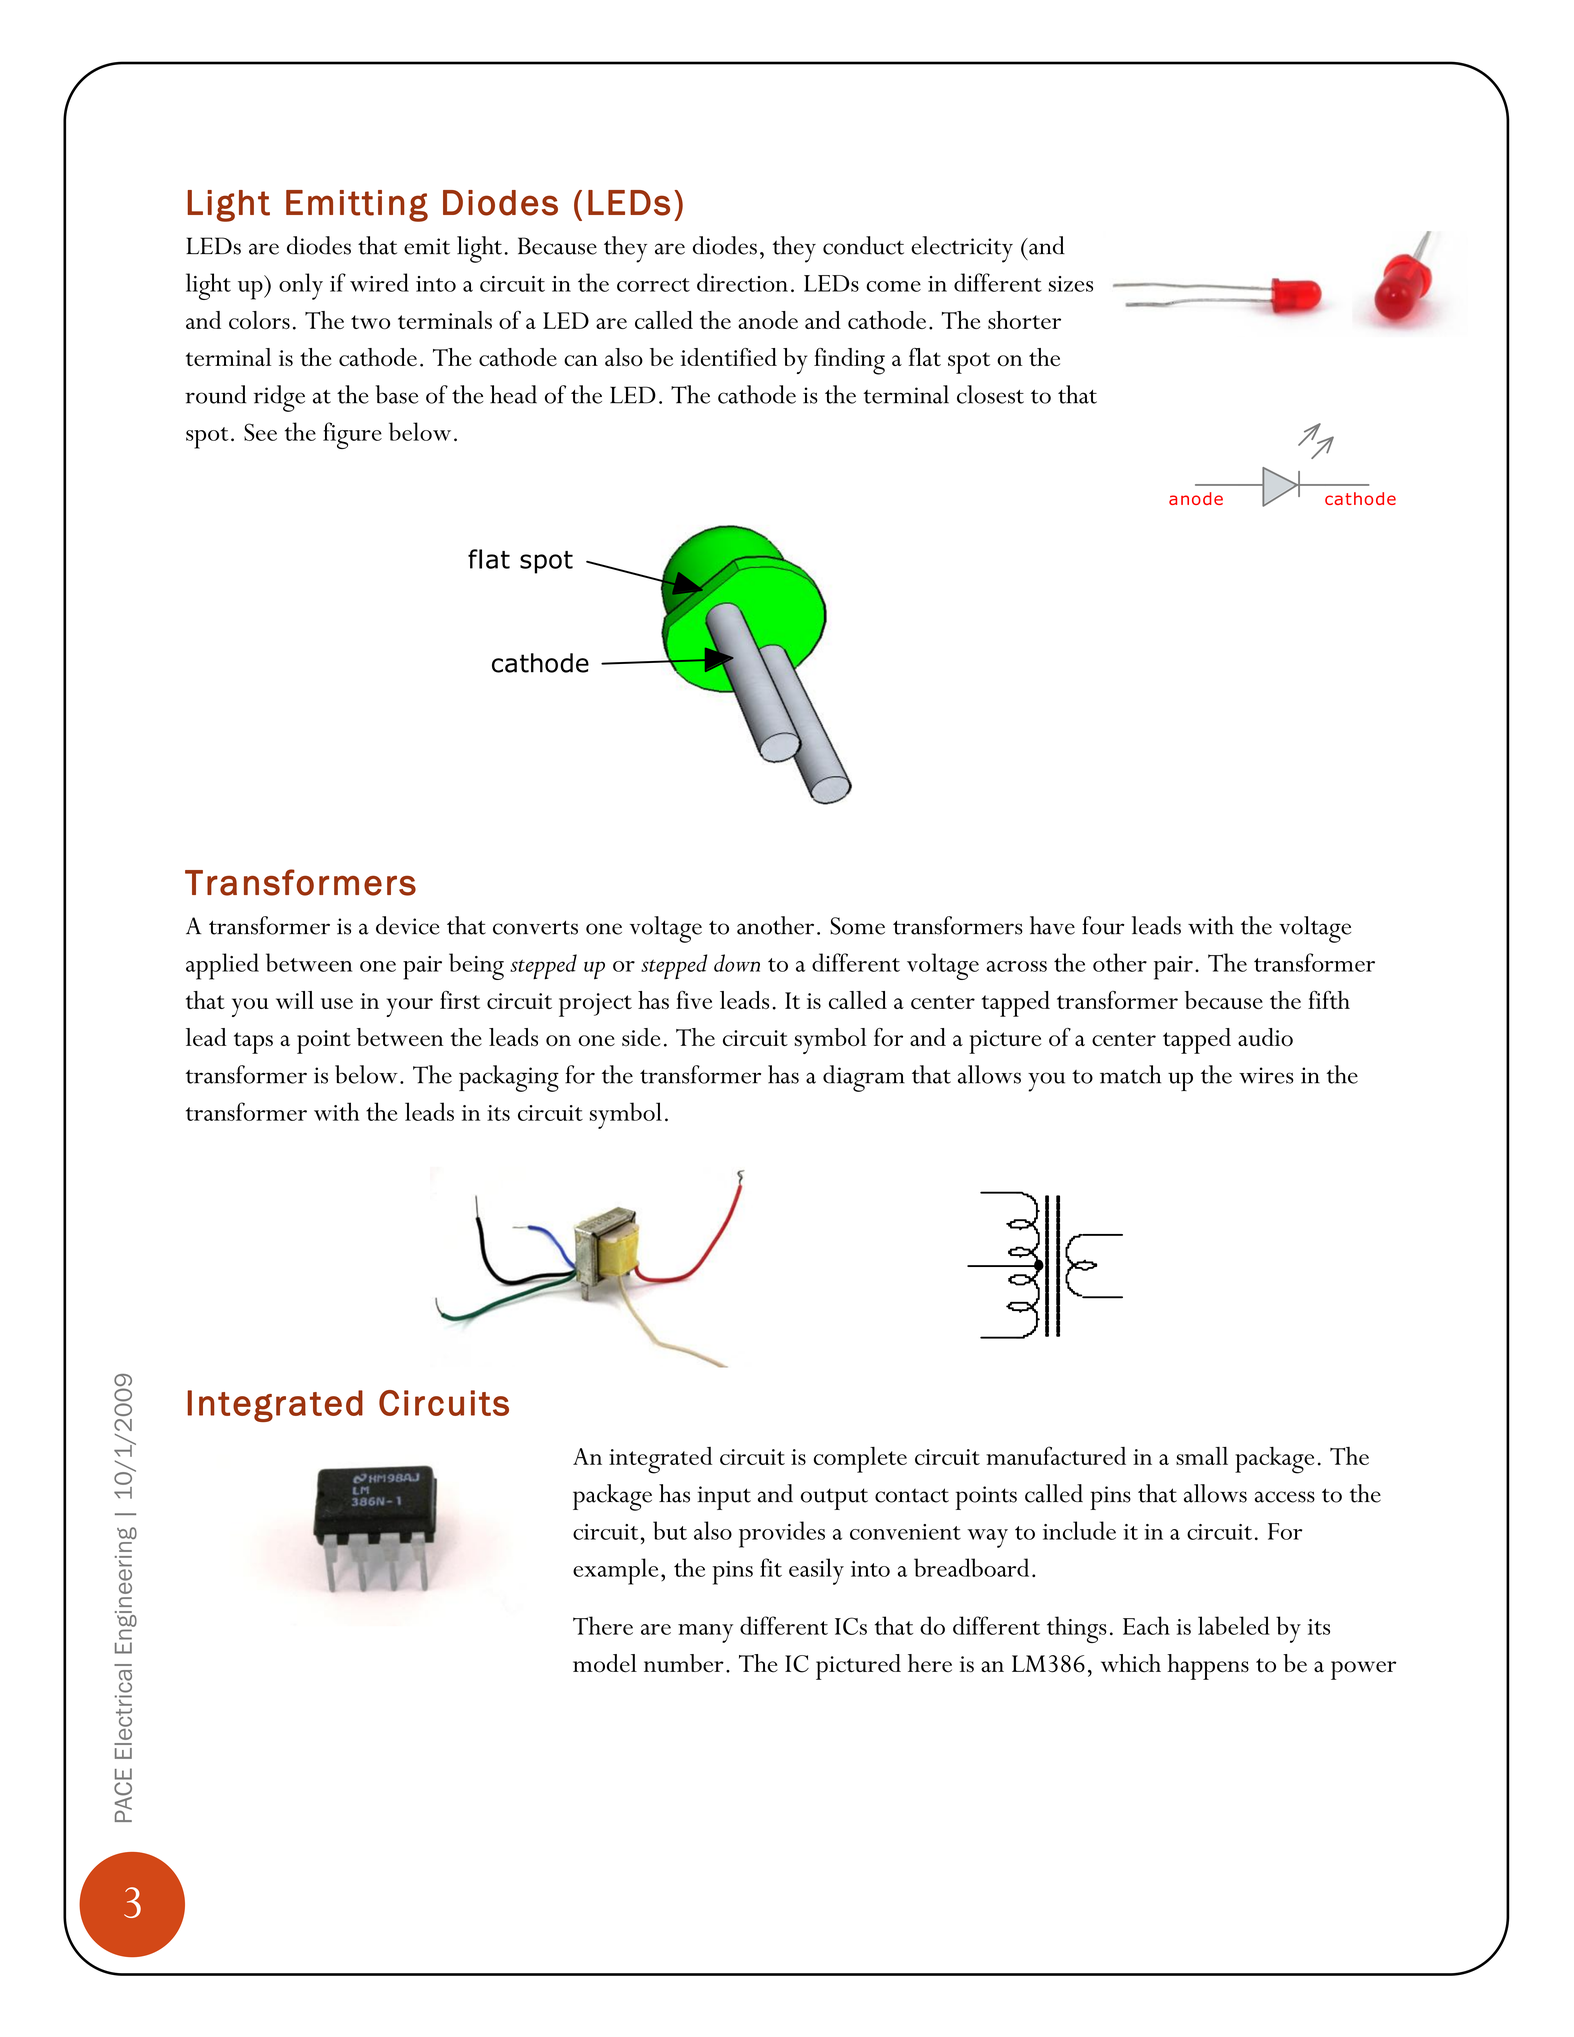 The width and height of the screenshot is (1574, 2037). Describe the element at coordinates (408, 925) in the screenshot. I see `device` at that location.
